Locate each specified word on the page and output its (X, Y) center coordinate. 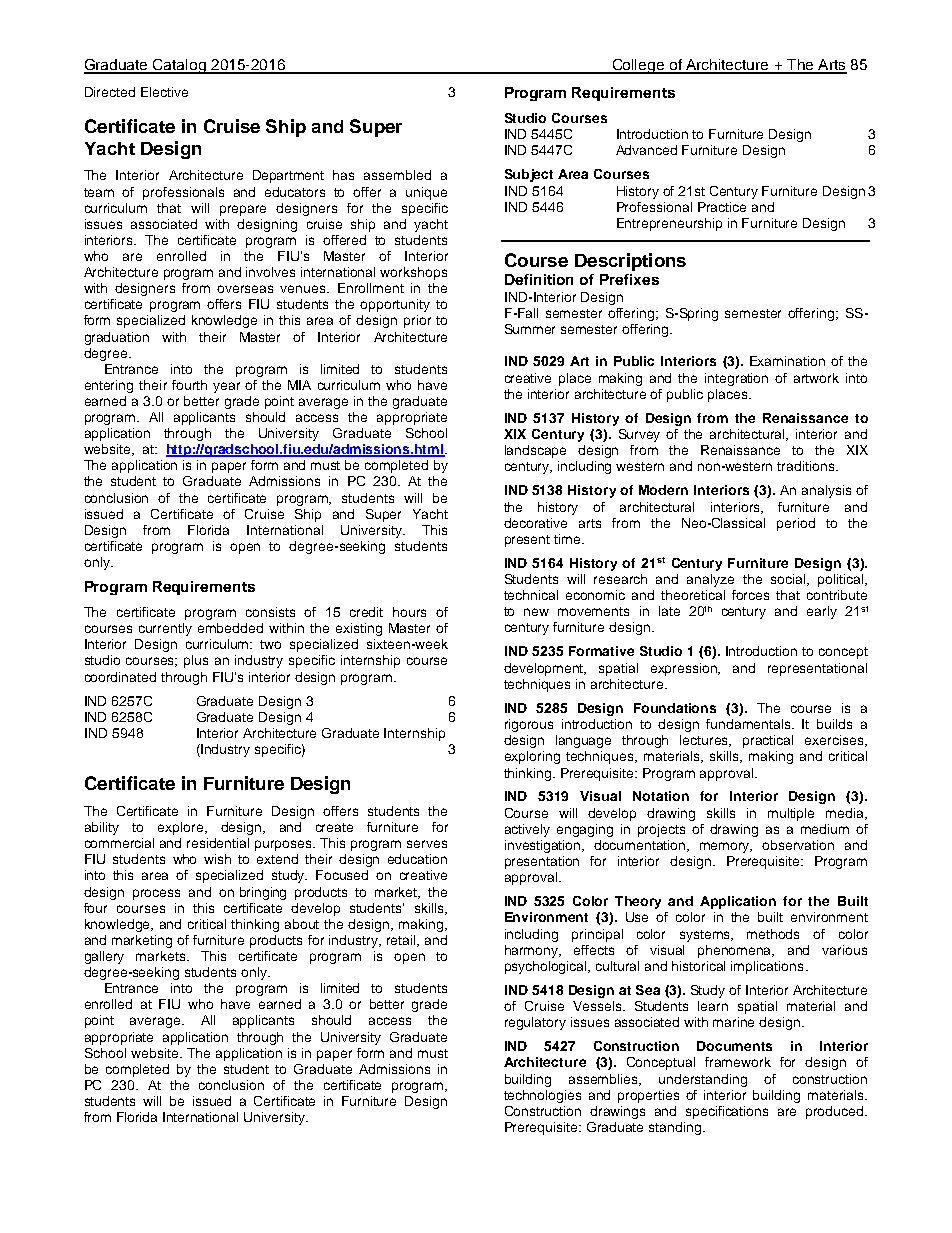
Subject (529, 175)
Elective (164, 92)
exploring (532, 757)
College (638, 66)
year (226, 387)
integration (736, 379)
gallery (104, 957)
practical (768, 741)
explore (182, 828)
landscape (535, 451)
